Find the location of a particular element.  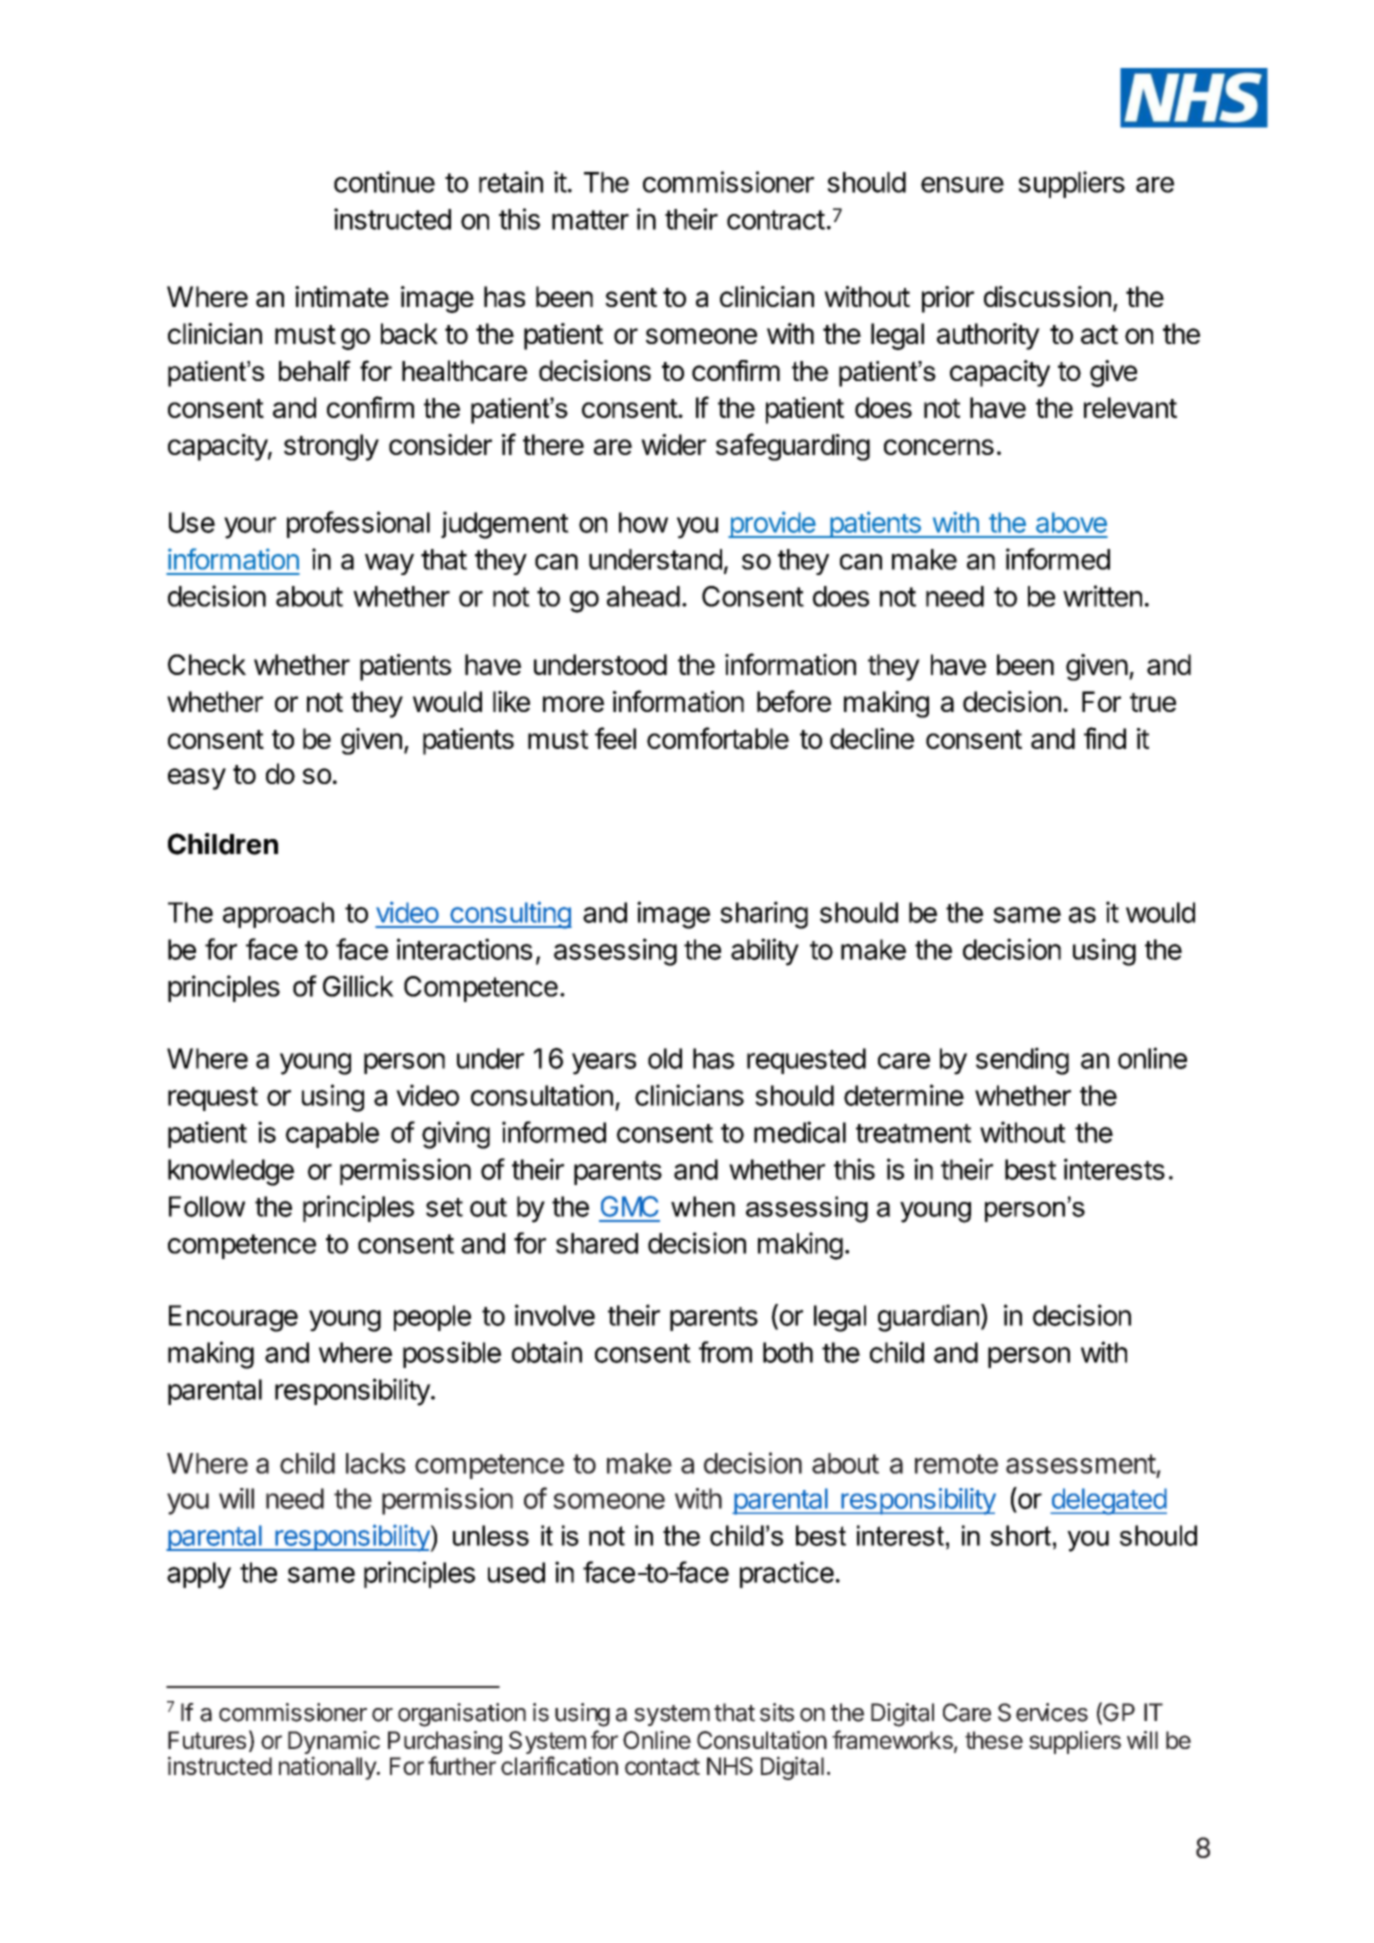

find is located at coordinates (1105, 738).
